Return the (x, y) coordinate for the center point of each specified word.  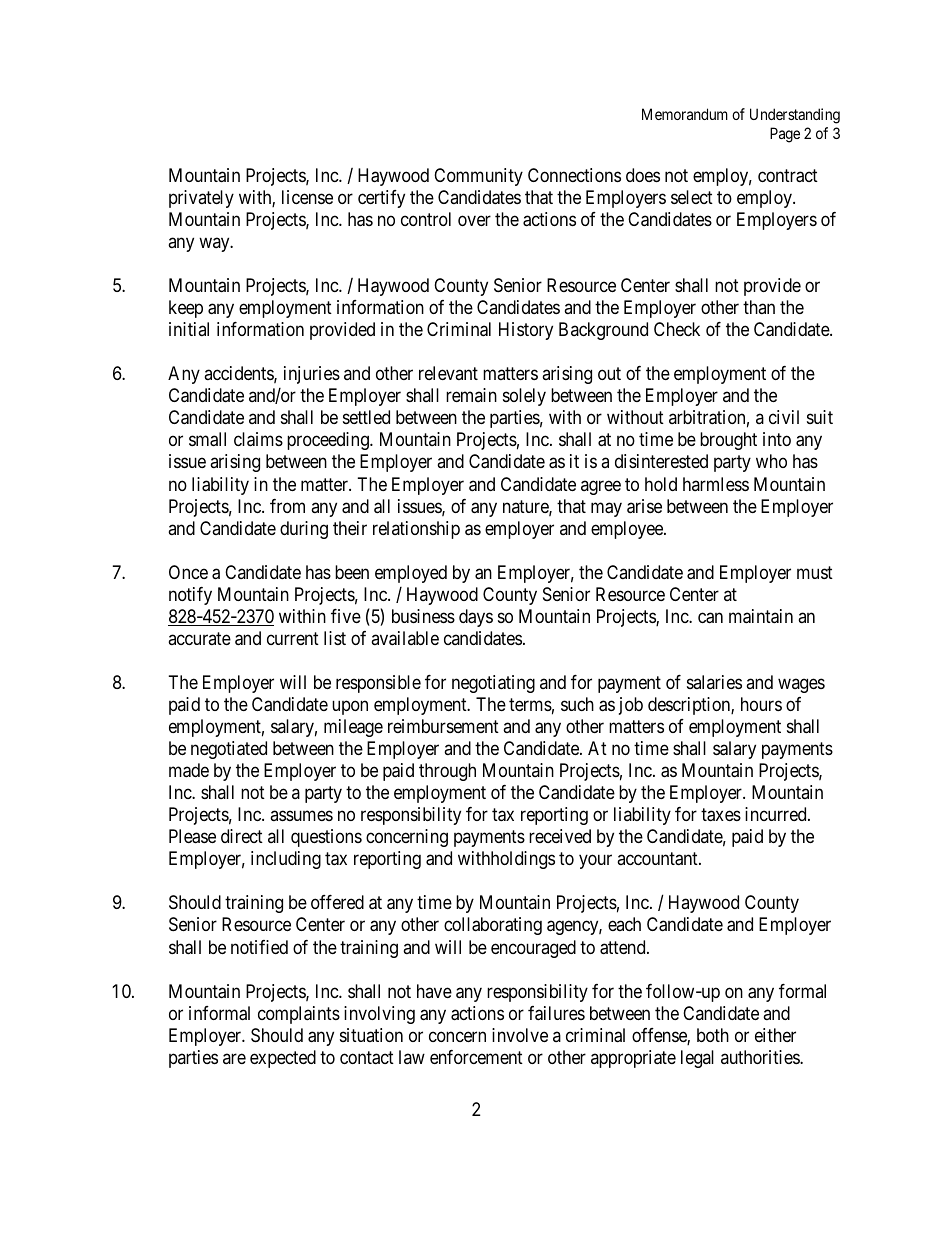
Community (478, 177)
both (713, 1035)
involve (520, 1035)
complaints (299, 1015)
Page (785, 135)
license (307, 197)
